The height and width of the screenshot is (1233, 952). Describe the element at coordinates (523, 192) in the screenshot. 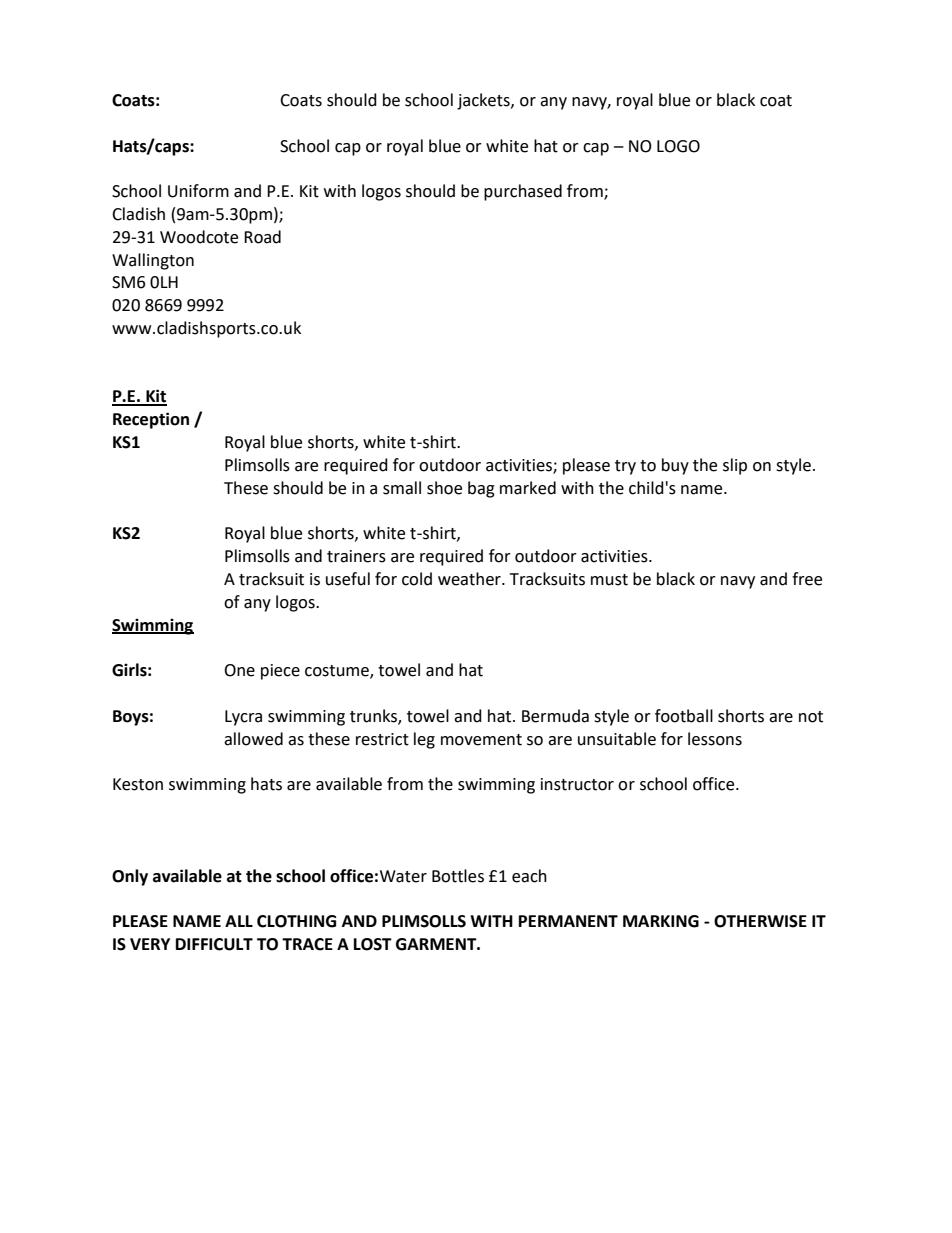

I see `purchased` at that location.
